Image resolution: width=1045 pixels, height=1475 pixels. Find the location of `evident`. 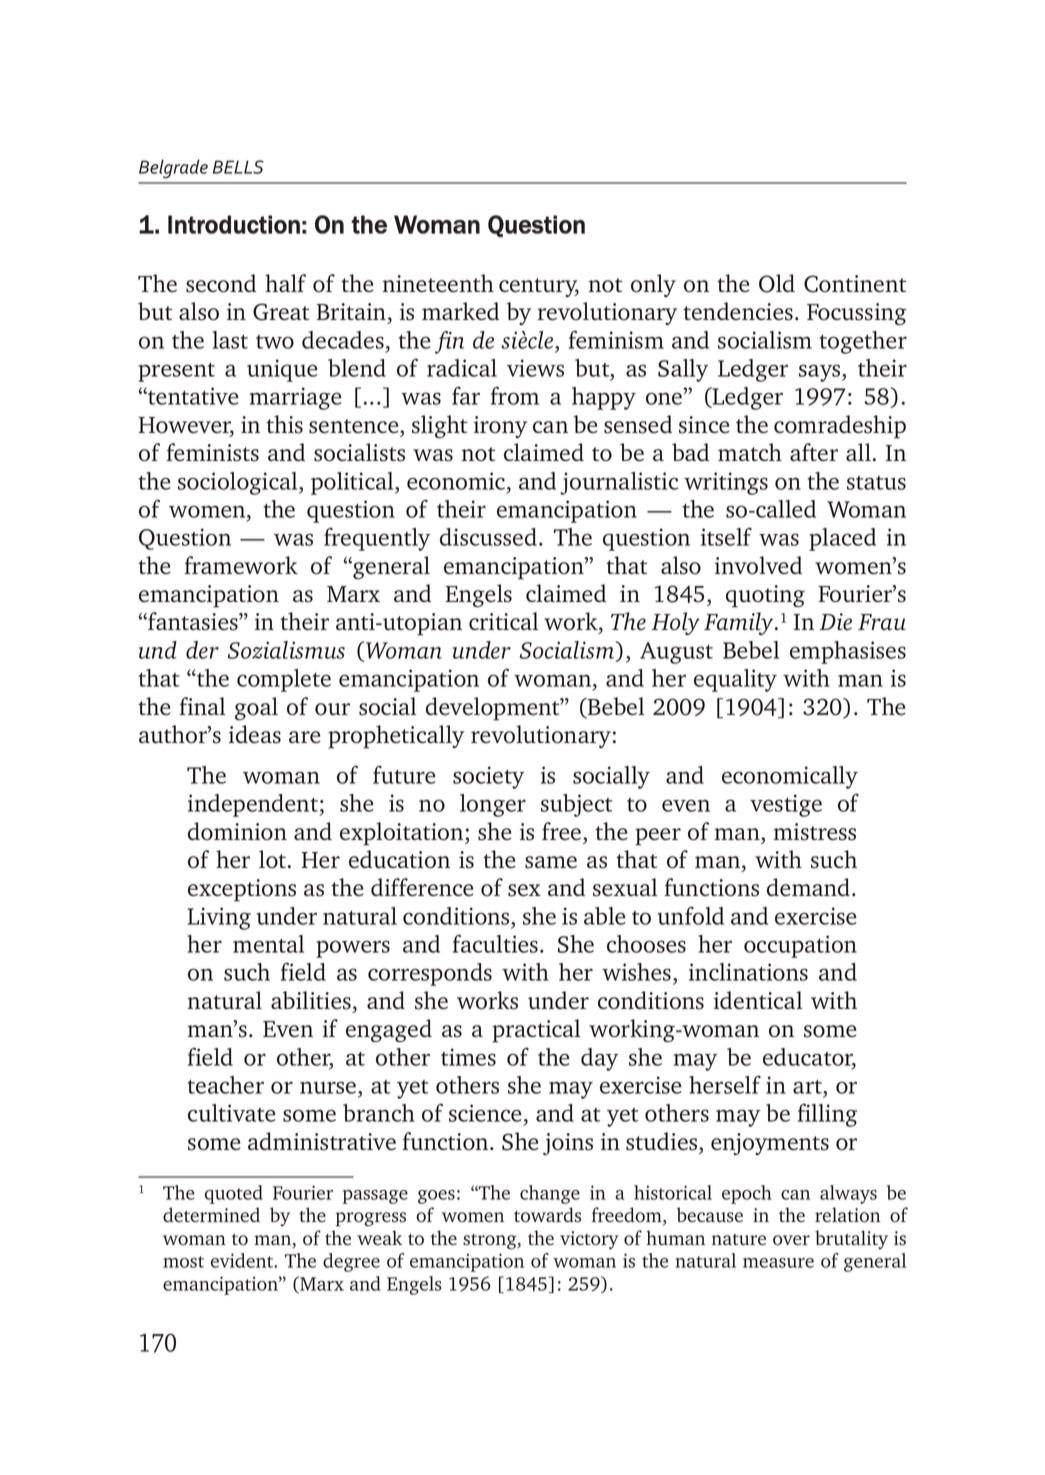

evident is located at coordinates (243, 1260).
